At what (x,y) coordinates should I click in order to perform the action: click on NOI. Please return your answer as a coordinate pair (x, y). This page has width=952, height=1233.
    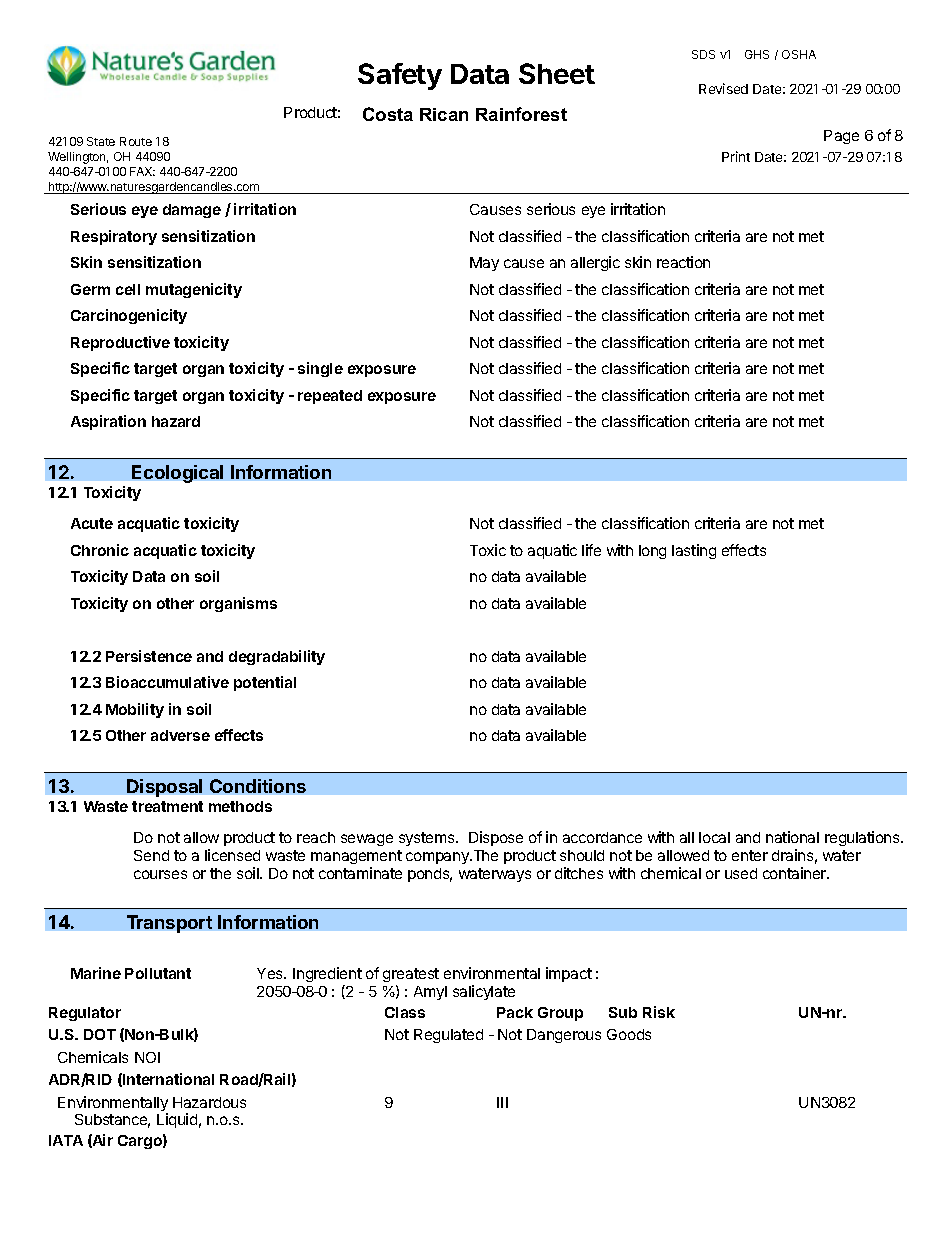
    Looking at the image, I should click on (147, 1057).
